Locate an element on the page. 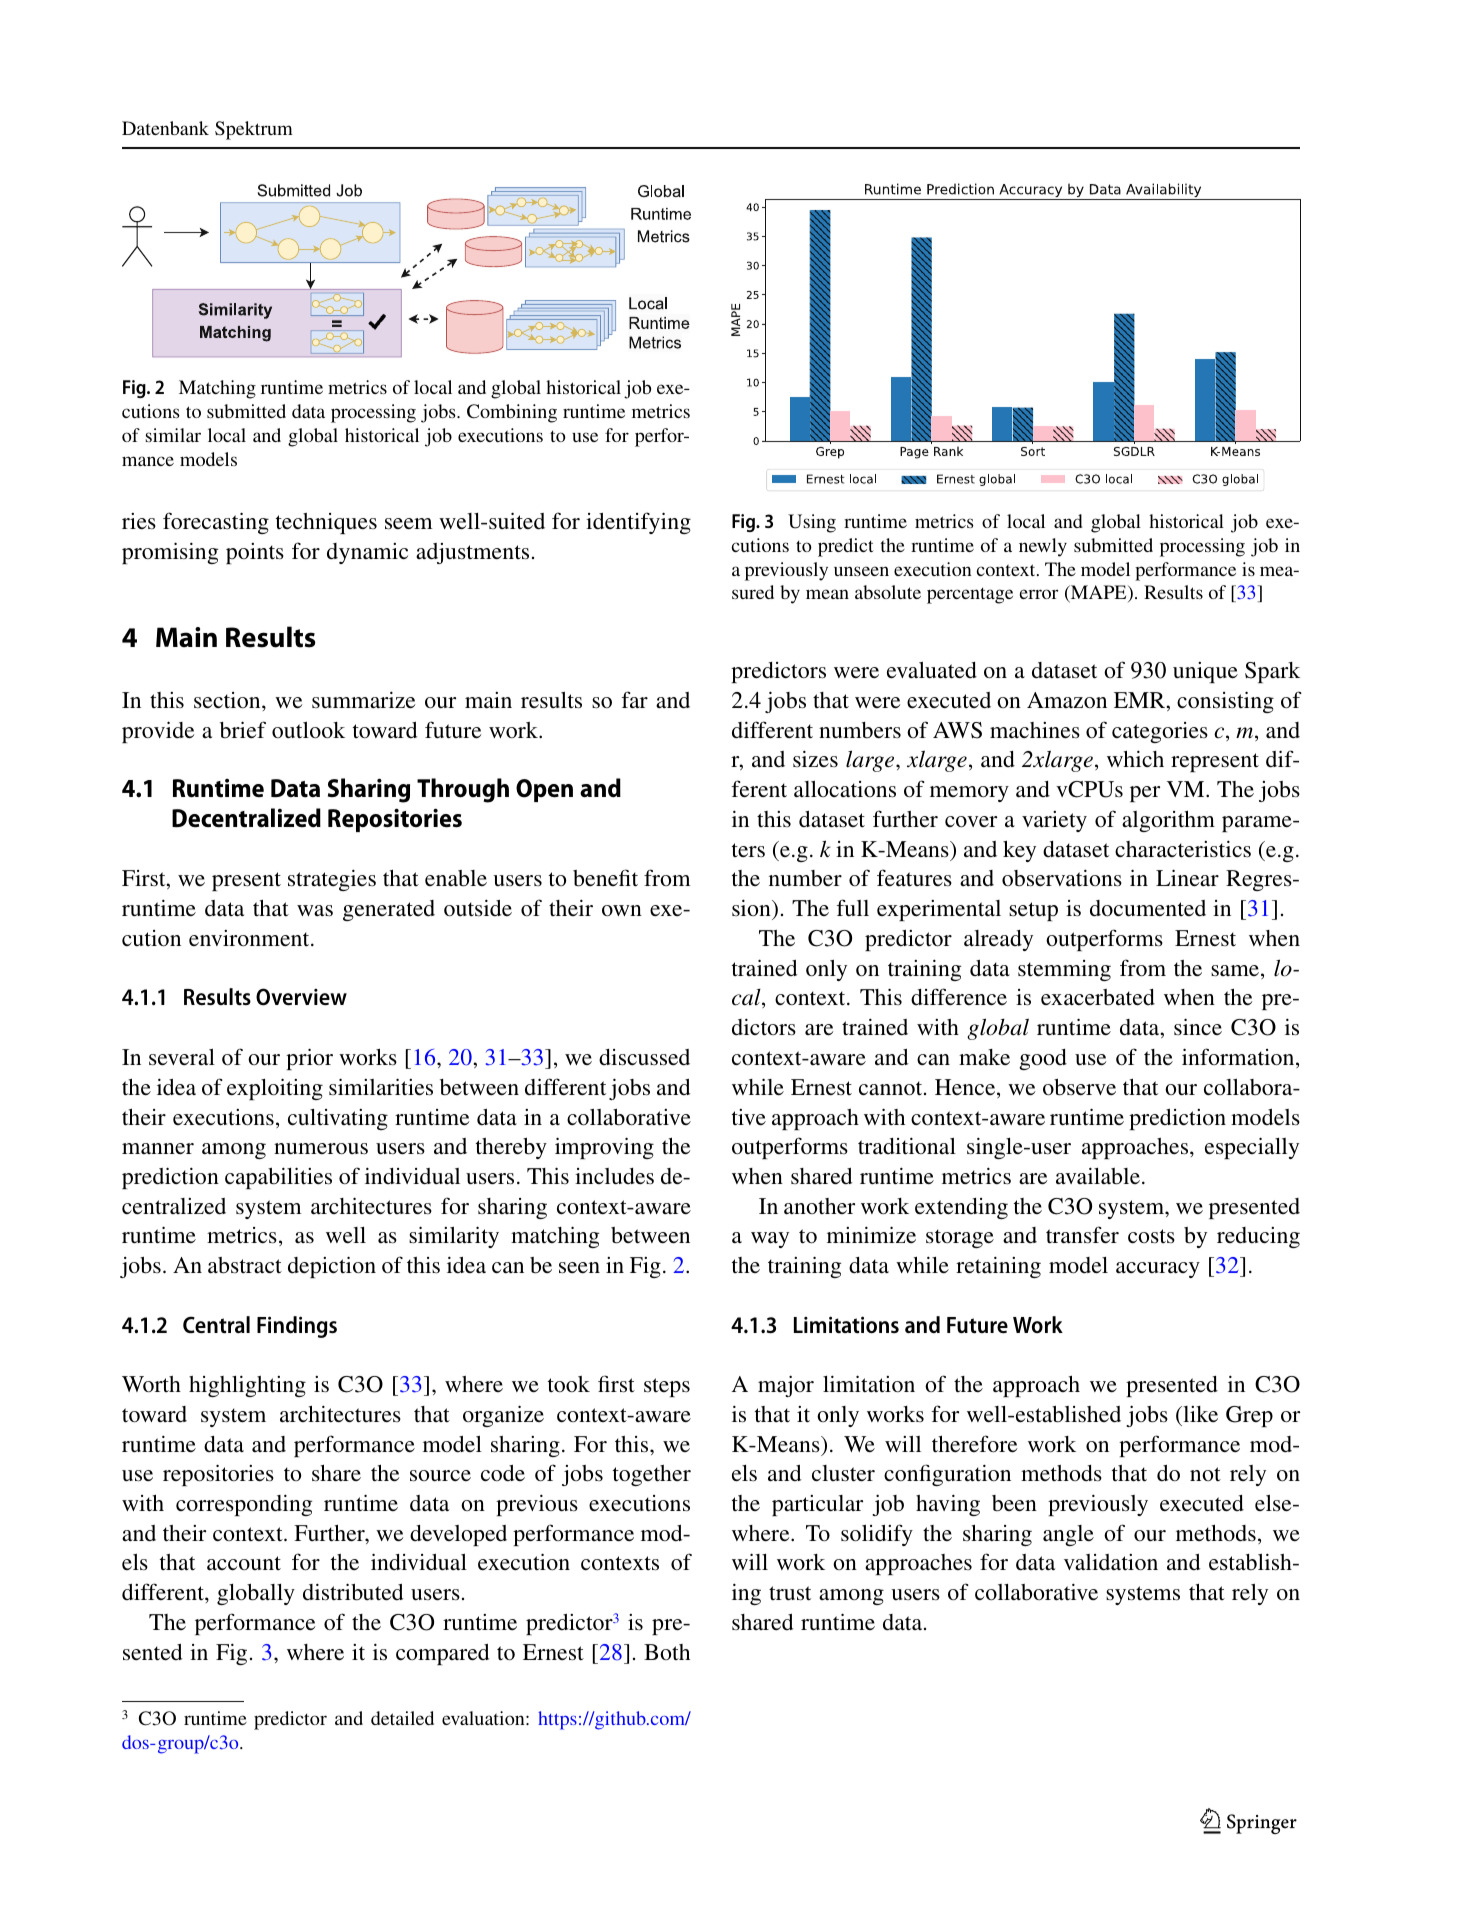 Image resolution: width=1463 pixels, height=1930 pixels. identifying is located at coordinates (638, 523).
